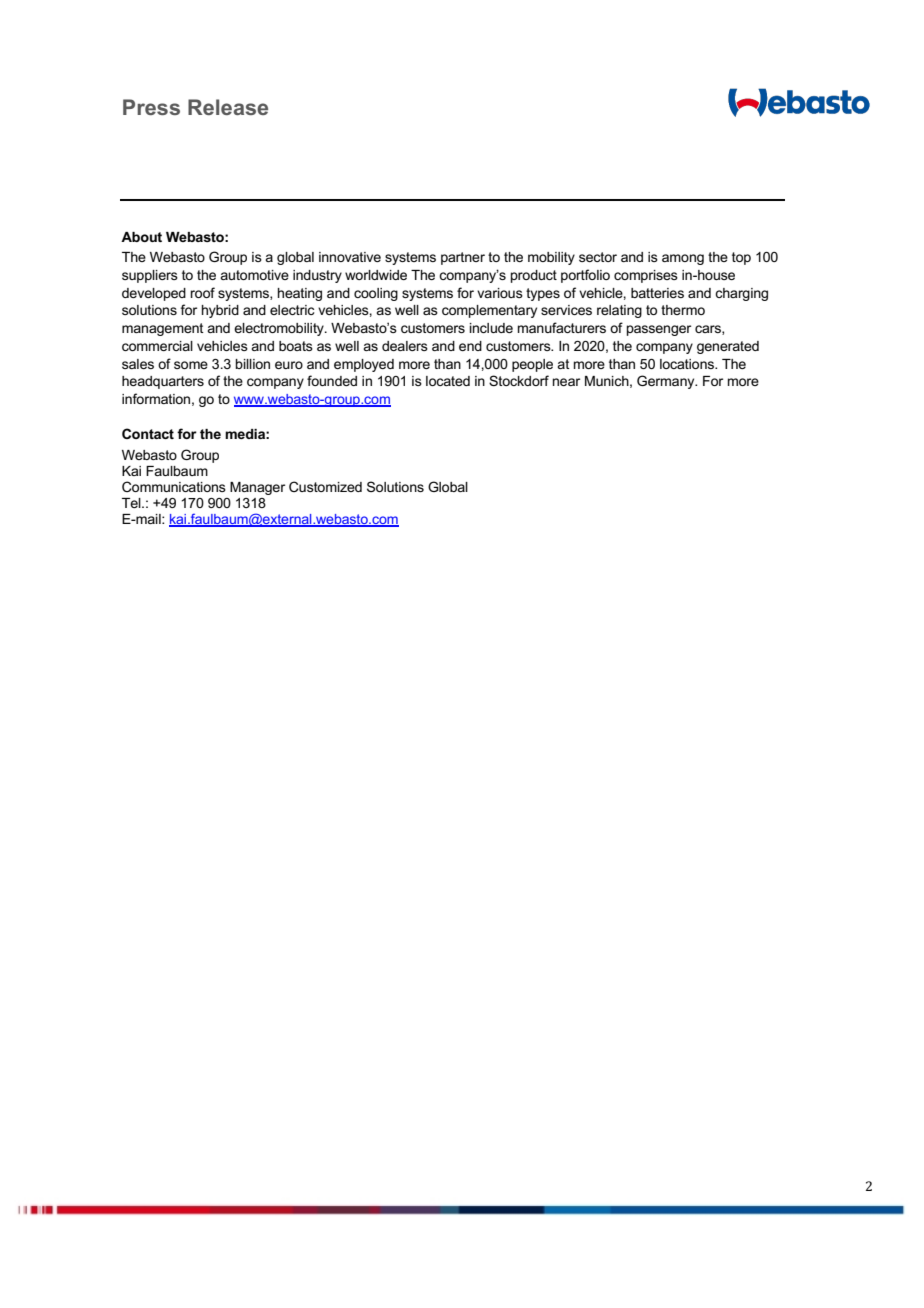 The width and height of the screenshot is (924, 1308). I want to click on complementary, so click(489, 311).
